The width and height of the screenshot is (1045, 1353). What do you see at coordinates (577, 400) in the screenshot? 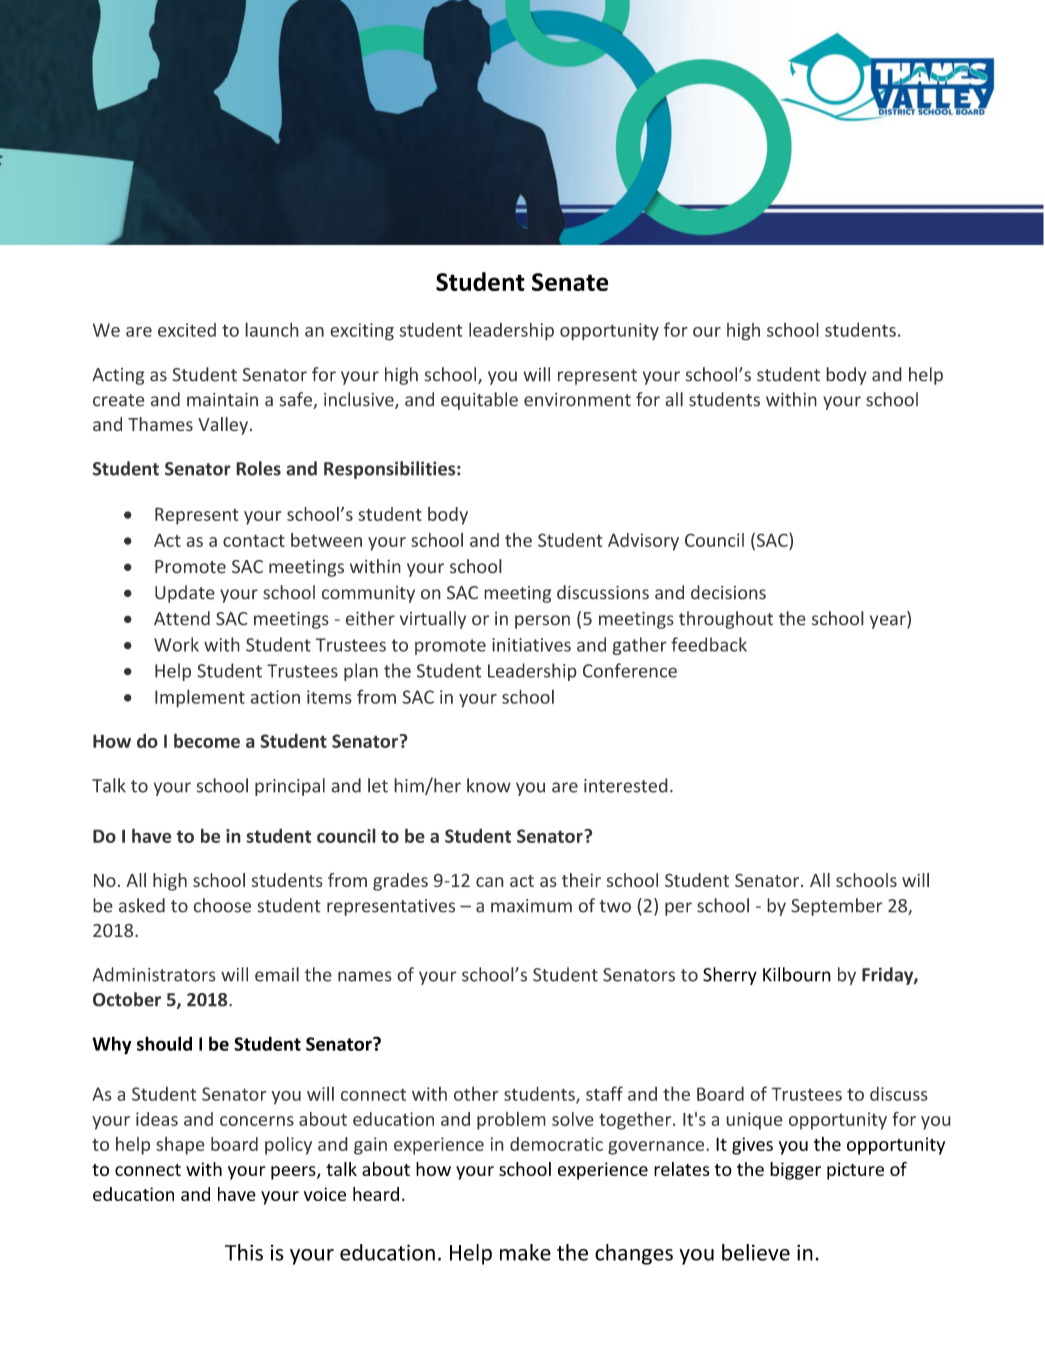
I see `environment` at bounding box center [577, 400].
